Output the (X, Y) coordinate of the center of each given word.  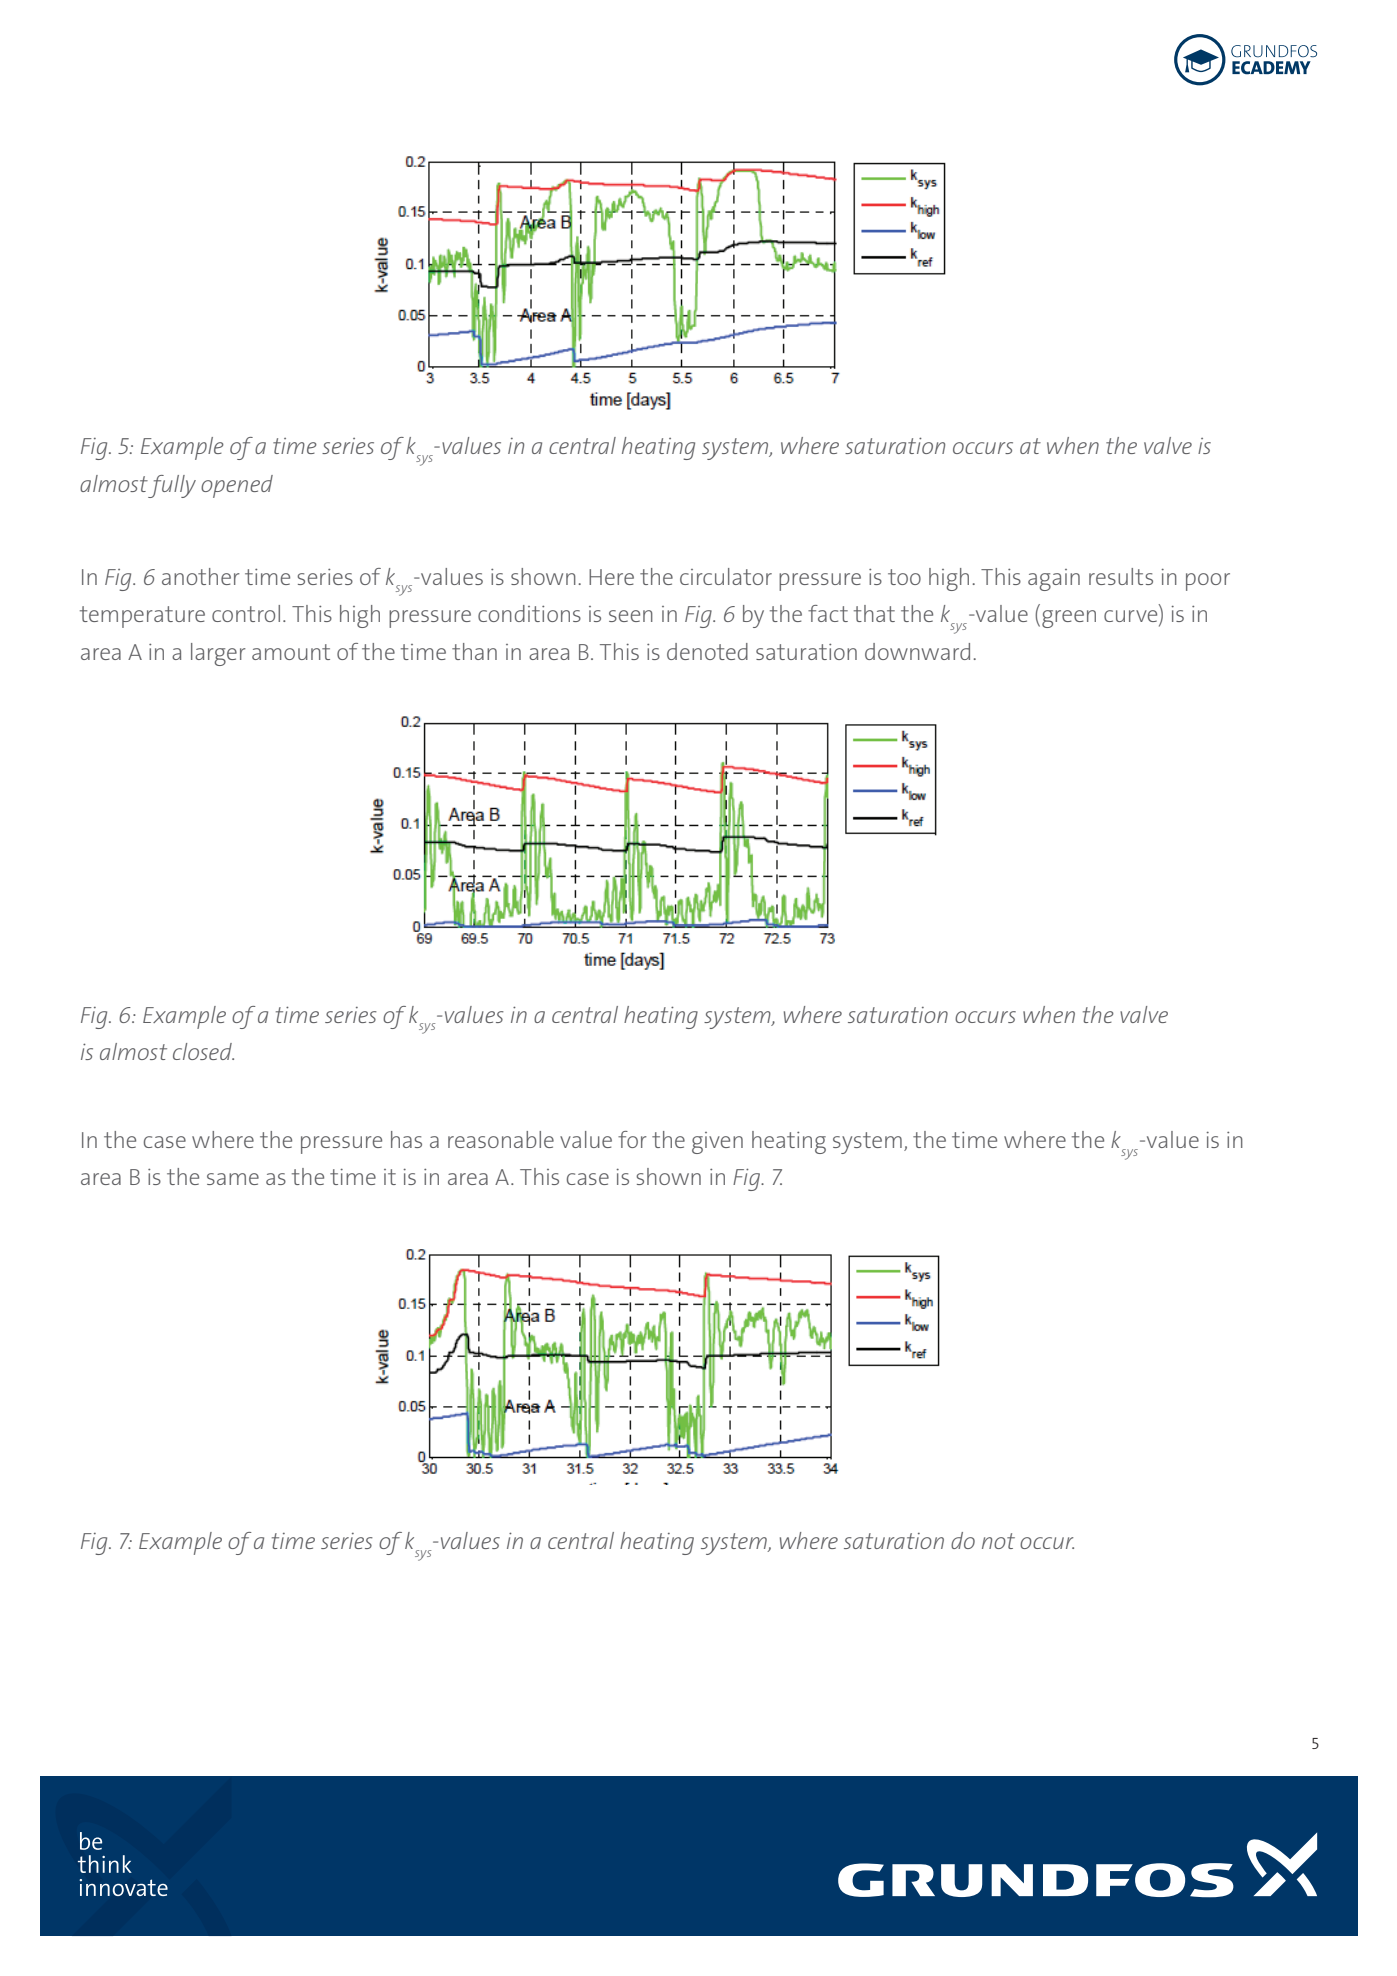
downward (917, 651)
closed (203, 1051)
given (717, 1143)
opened (237, 486)
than (474, 651)
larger (218, 654)
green (1069, 619)
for (632, 1139)
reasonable (501, 1139)
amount (291, 652)
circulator (726, 576)
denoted (707, 651)
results (1121, 576)
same (233, 1179)
